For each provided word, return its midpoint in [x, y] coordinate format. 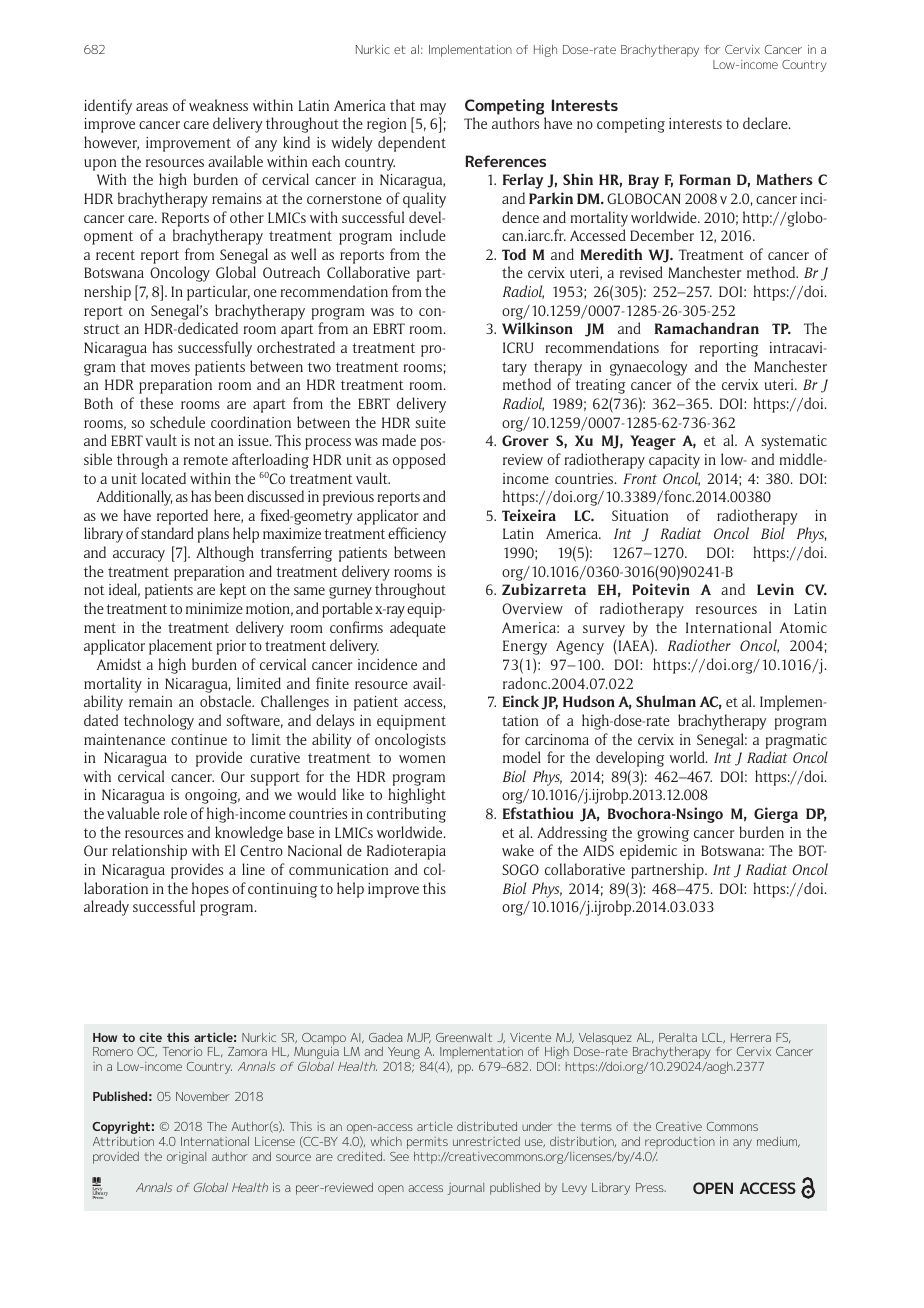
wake [518, 850]
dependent [412, 144]
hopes [210, 890]
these [156, 403]
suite [431, 422]
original [186, 1158]
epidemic [648, 852]
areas [152, 107]
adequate [418, 629]
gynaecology [649, 368]
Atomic [803, 627]
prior [231, 647]
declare [766, 123]
